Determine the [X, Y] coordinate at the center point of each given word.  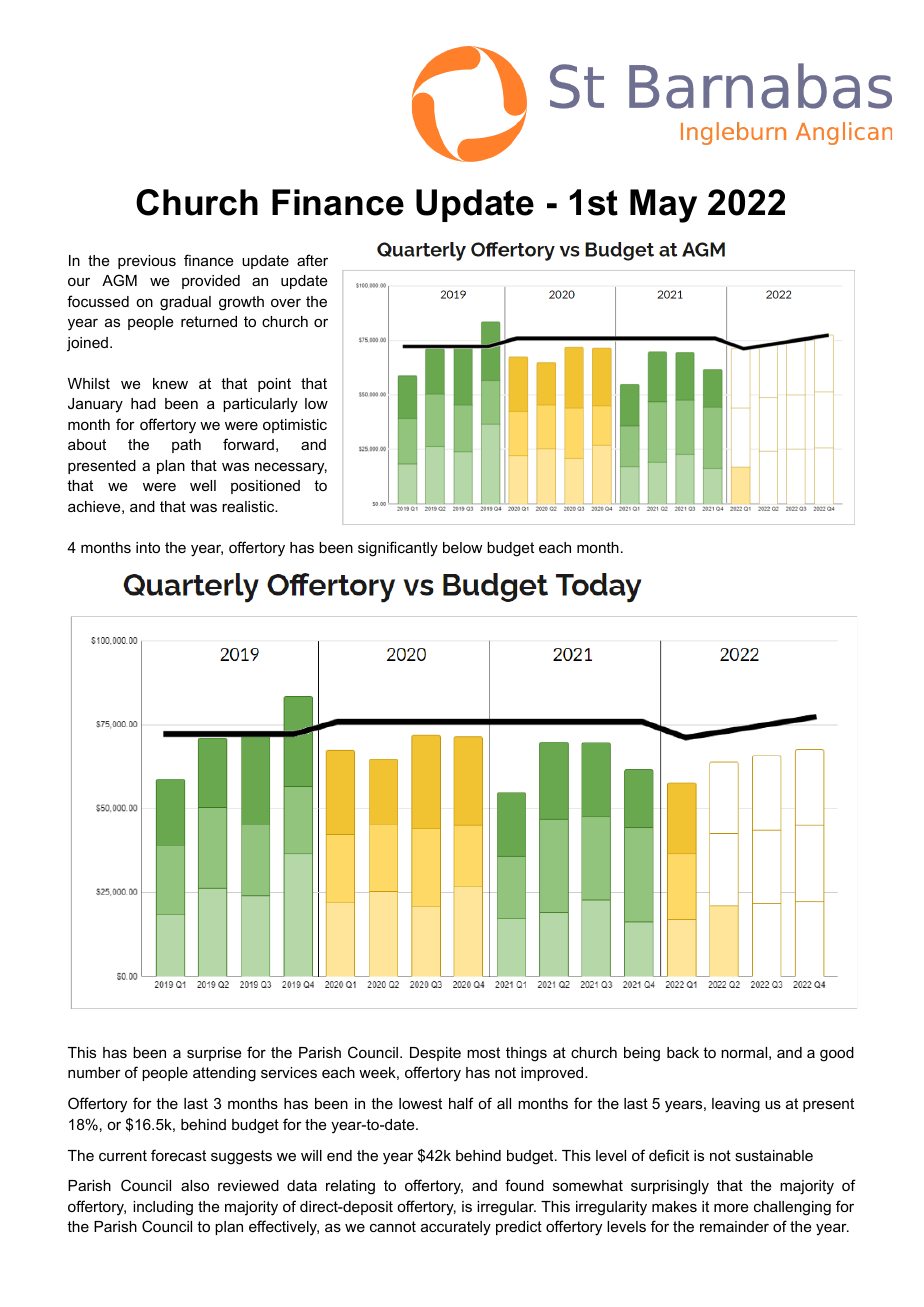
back [683, 1052]
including [163, 1208]
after [312, 260]
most [483, 1052]
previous [147, 262]
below [462, 547]
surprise [214, 1054]
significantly [398, 549]
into [148, 547]
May [663, 206]
